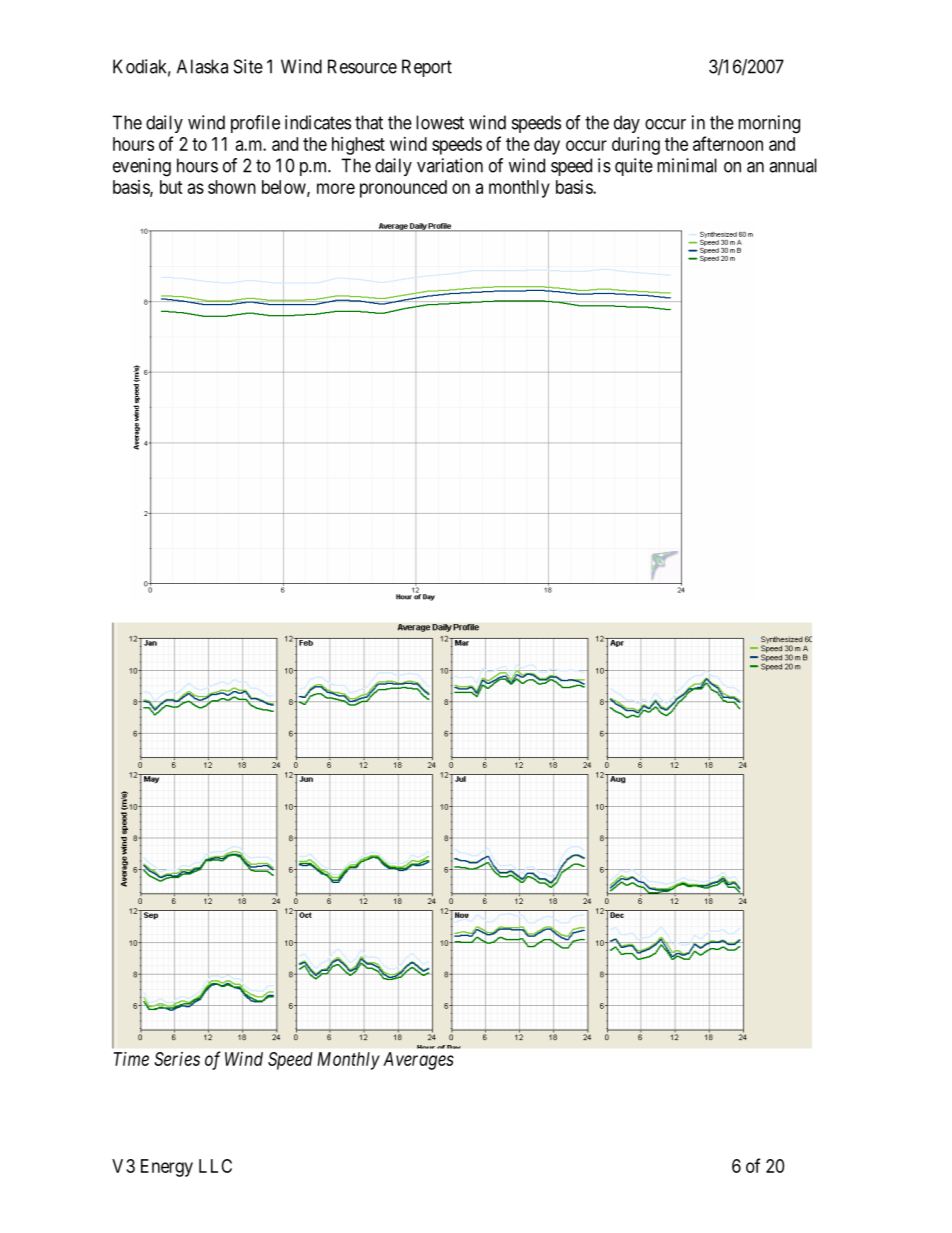 This screenshot has height=1233, width=952. I want to click on lowest, so click(440, 122).
